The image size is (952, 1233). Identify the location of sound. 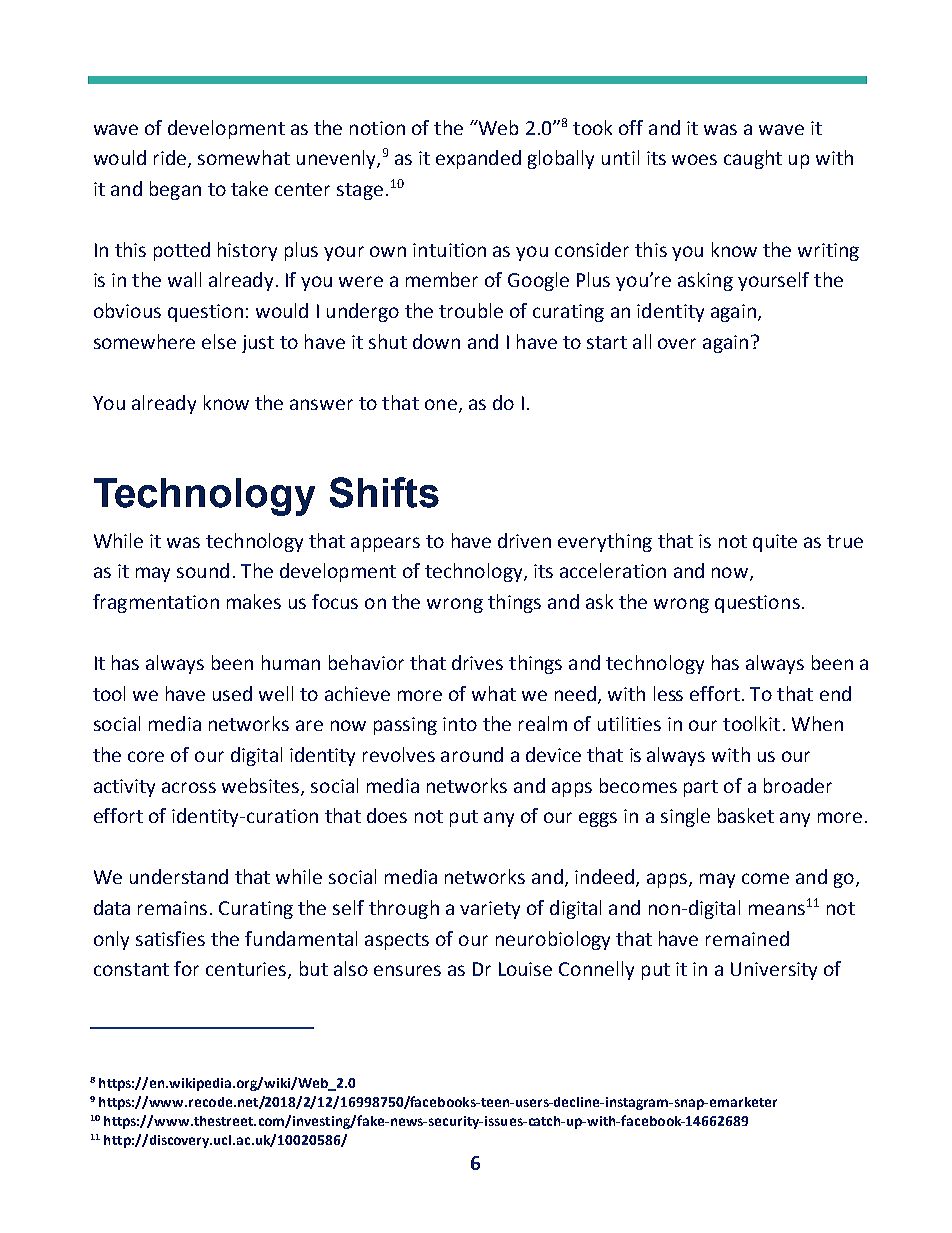
(203, 570).
